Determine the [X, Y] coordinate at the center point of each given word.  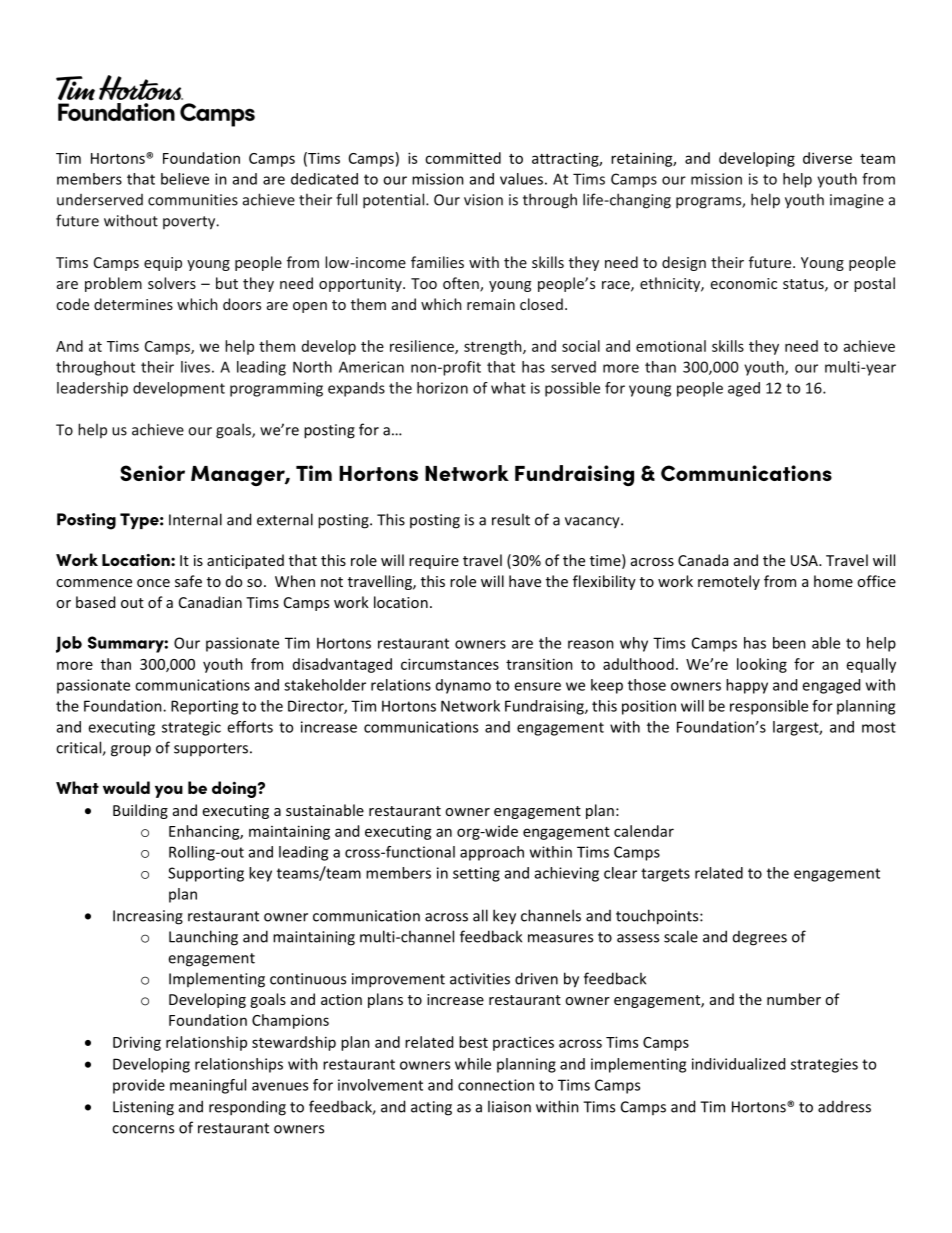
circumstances [450, 664]
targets [665, 875]
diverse [827, 158]
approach [492, 853]
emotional [671, 346]
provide [139, 1086]
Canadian [210, 602]
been [789, 643]
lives [195, 367]
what [508, 388]
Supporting [206, 874]
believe [185, 179]
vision [483, 200]
